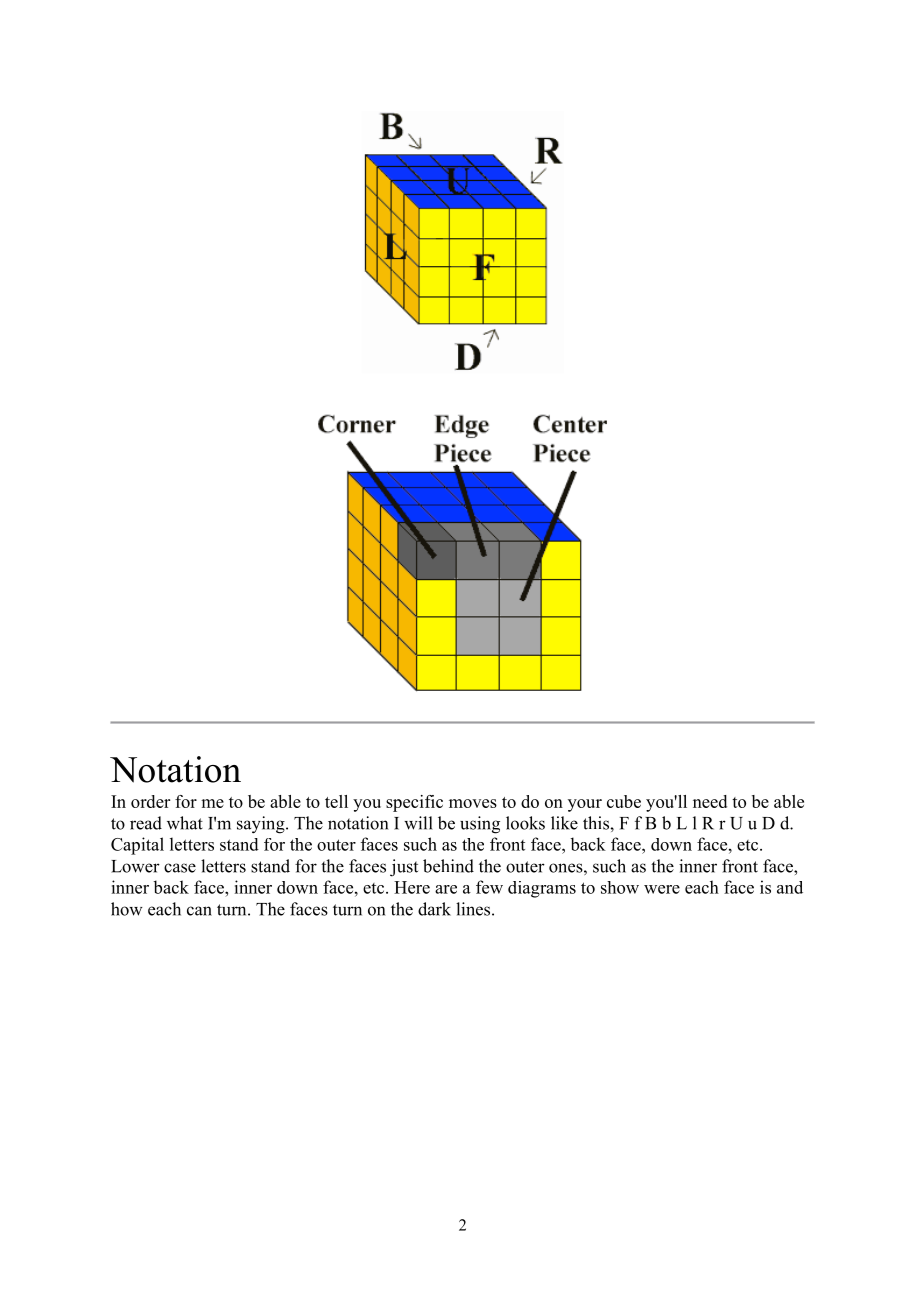  Describe the element at coordinates (434, 909) in the document. I see `dark` at that location.
